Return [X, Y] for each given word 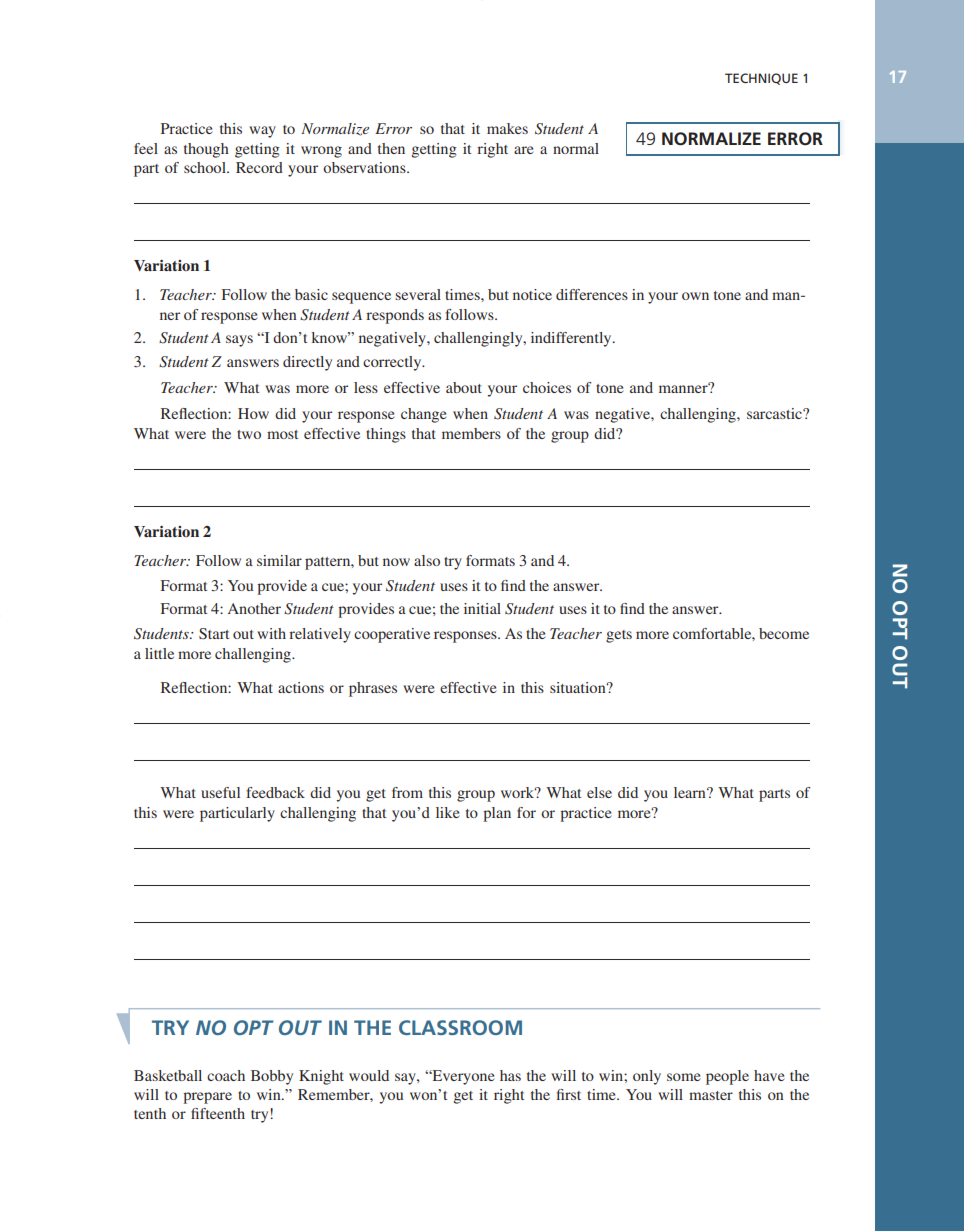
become [784, 633]
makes [507, 128]
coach [226, 1075]
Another [254, 608]
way [262, 132]
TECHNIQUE [761, 79]
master [711, 1095]
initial [482, 608]
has [510, 1075]
